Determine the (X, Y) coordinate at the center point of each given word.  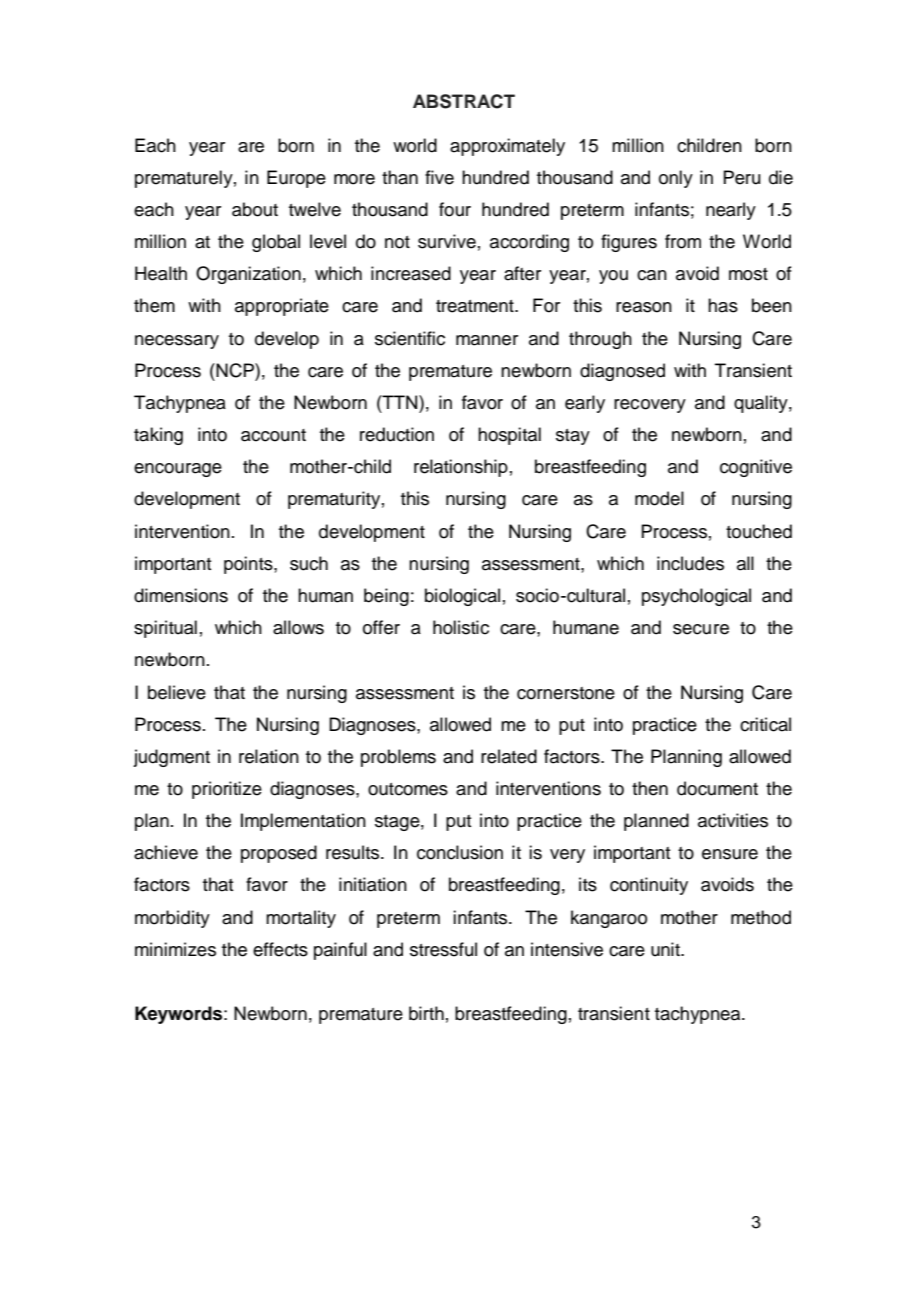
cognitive (756, 468)
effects (280, 949)
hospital (509, 436)
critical (765, 724)
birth (426, 1013)
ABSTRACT (464, 101)
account (273, 435)
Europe (296, 179)
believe (177, 692)
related (509, 756)
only (676, 179)
